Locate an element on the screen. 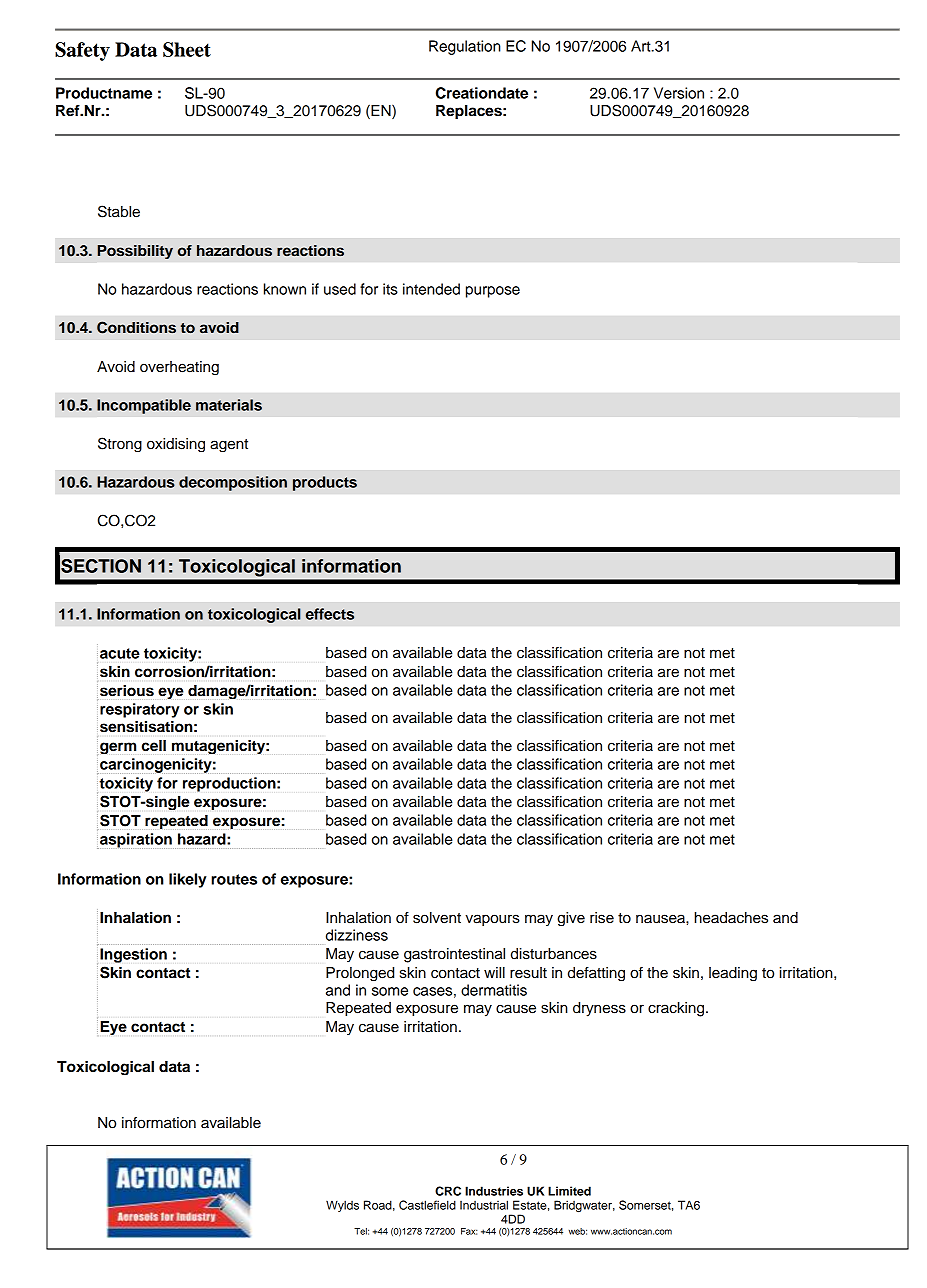 This screenshot has width=927, height=1288. CRC is located at coordinates (448, 1191).
